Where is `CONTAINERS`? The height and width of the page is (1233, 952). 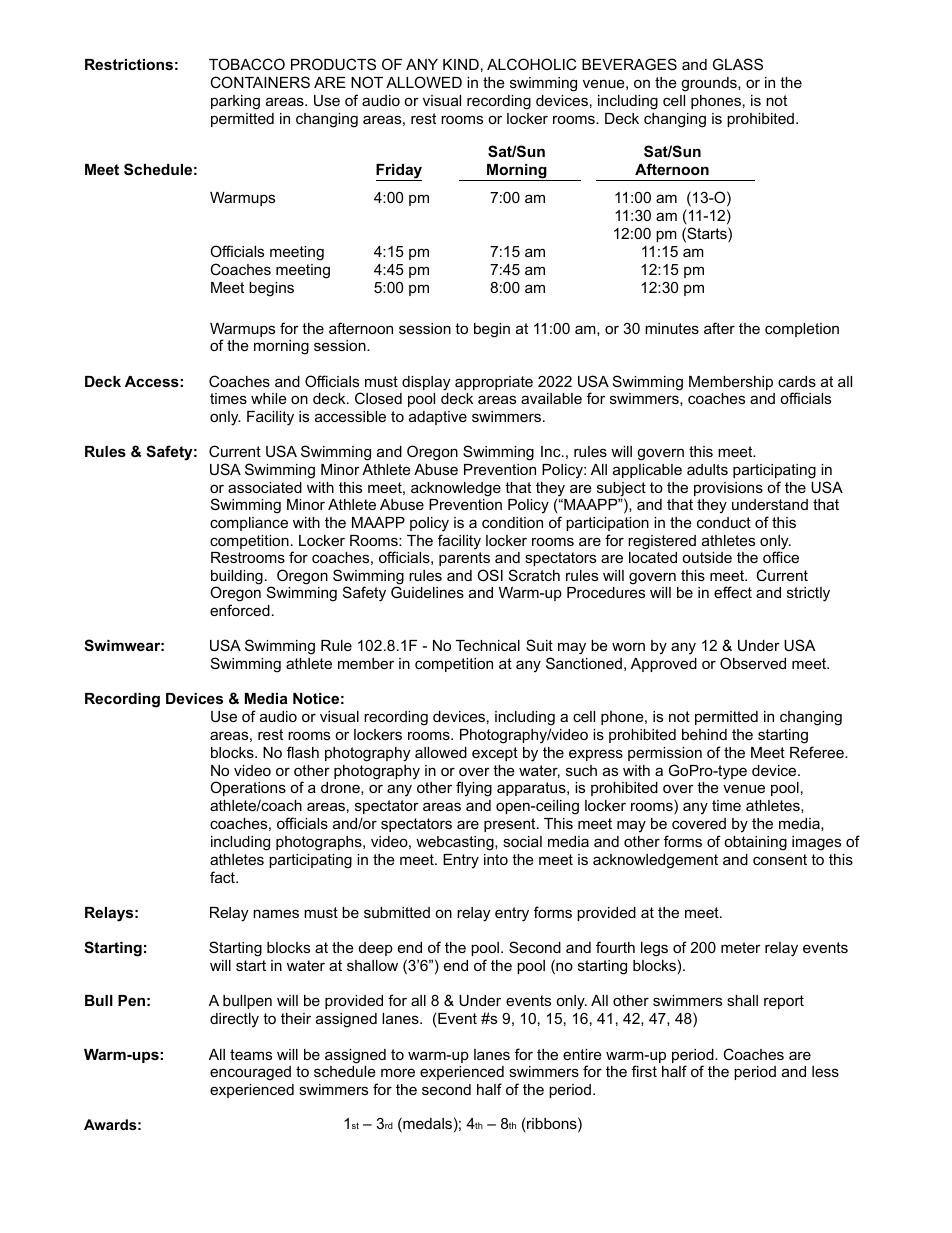
CONTAINERS is located at coordinates (260, 82).
